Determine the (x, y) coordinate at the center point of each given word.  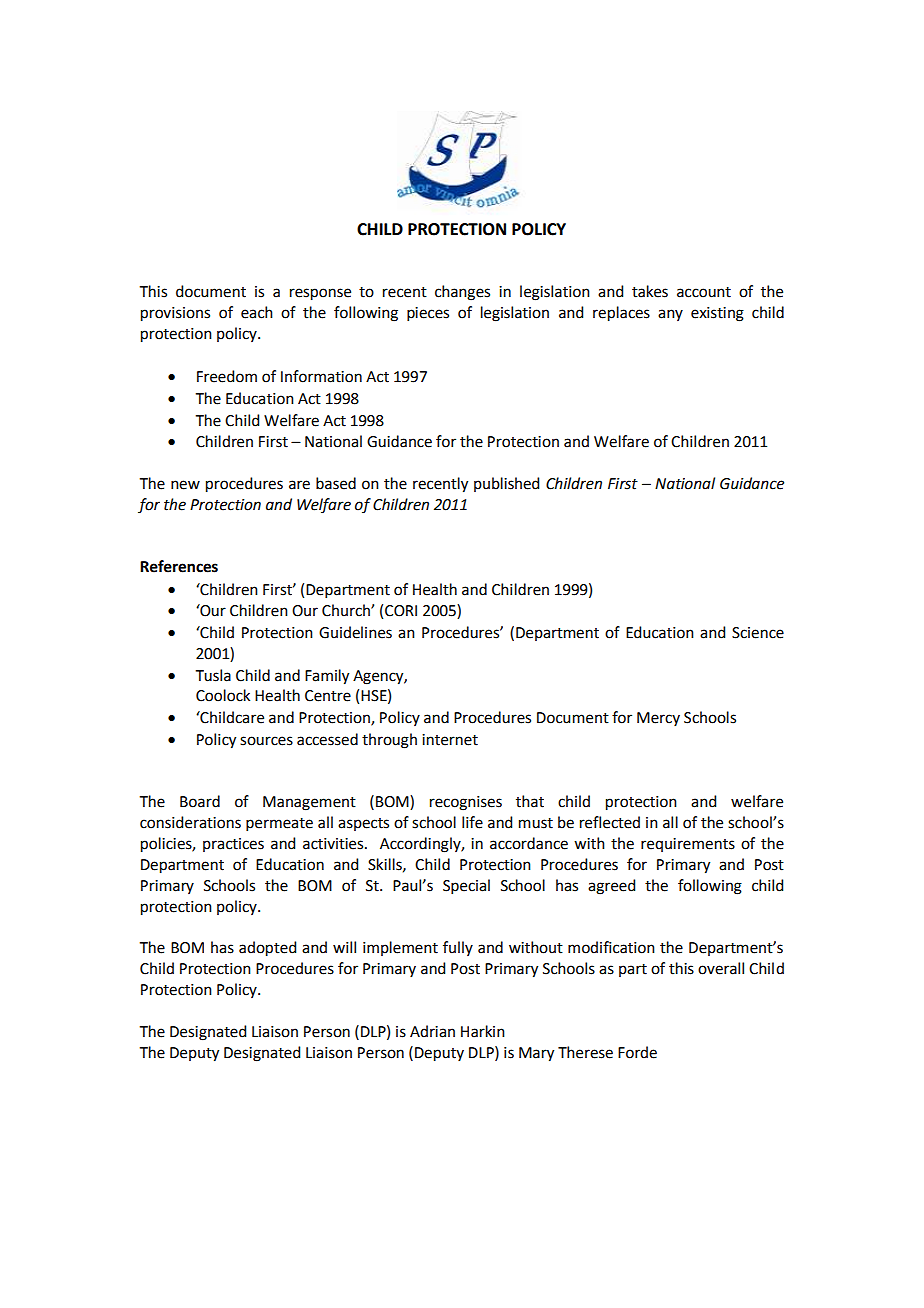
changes (462, 293)
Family (327, 677)
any (670, 315)
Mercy (658, 719)
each (257, 312)
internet (450, 740)
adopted (267, 949)
